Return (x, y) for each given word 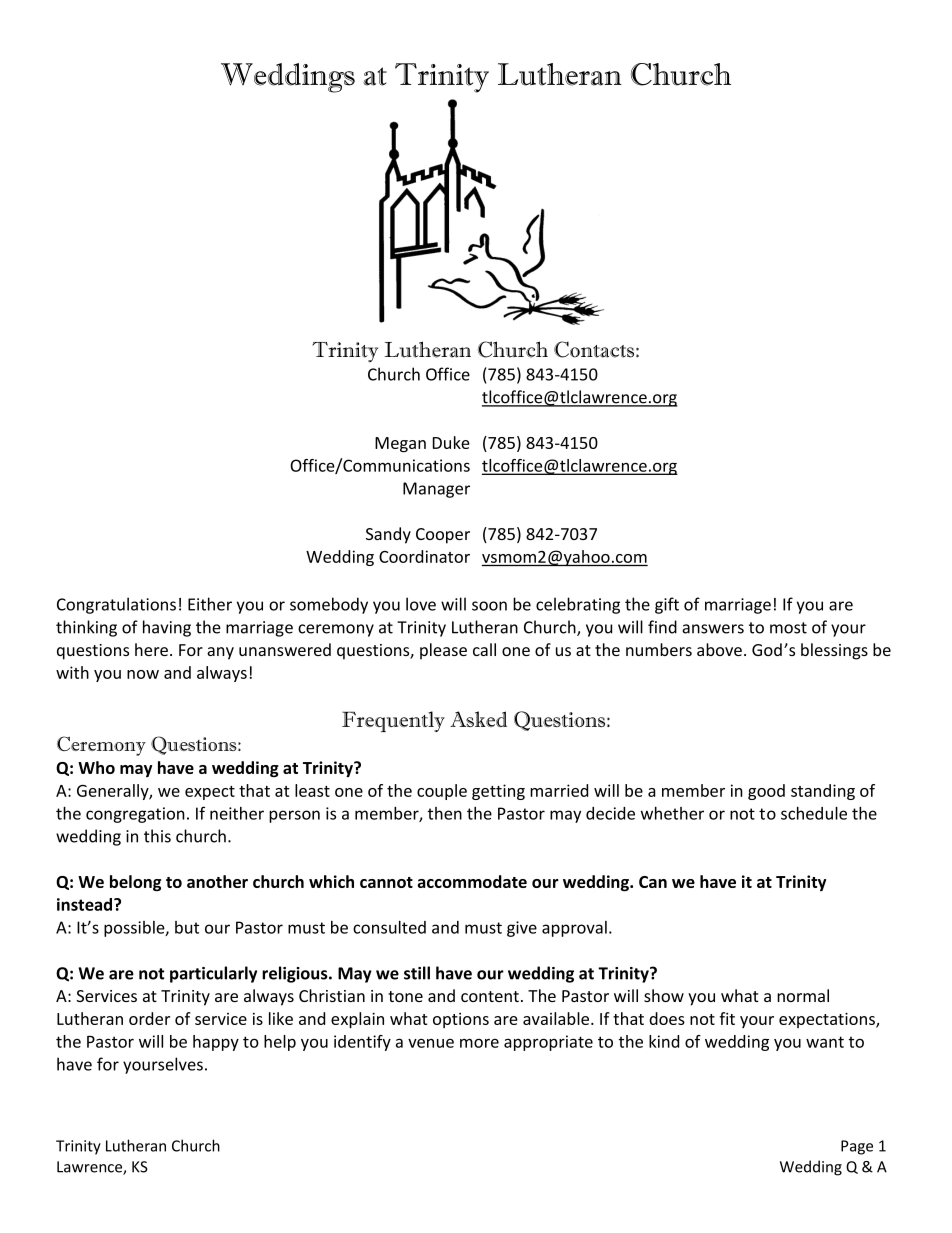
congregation (135, 815)
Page (857, 1147)
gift (667, 605)
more (479, 1043)
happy (216, 1043)
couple (442, 792)
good (766, 792)
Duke (451, 442)
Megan (400, 445)
